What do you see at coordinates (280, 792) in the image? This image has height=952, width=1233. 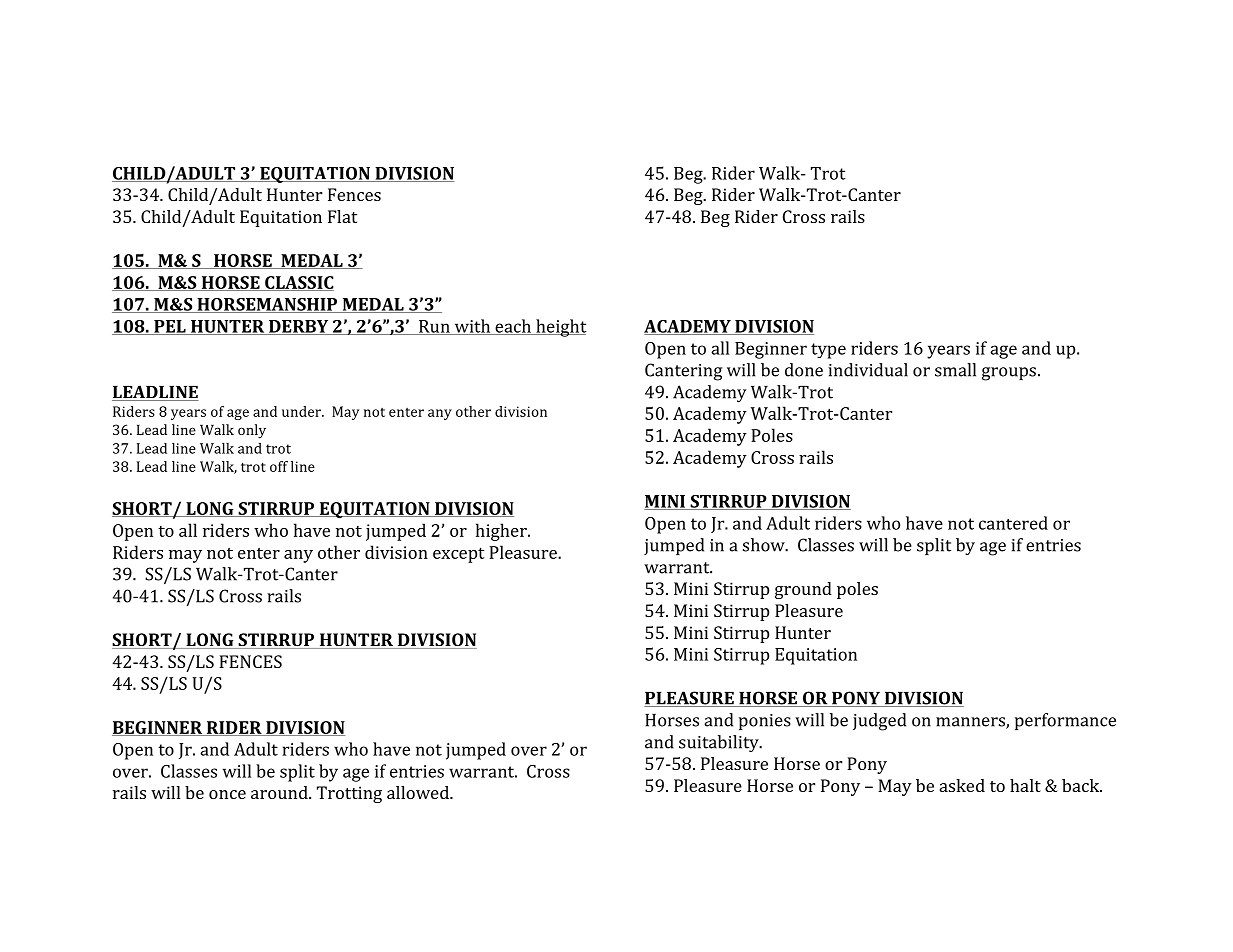 I see `around` at bounding box center [280, 792].
